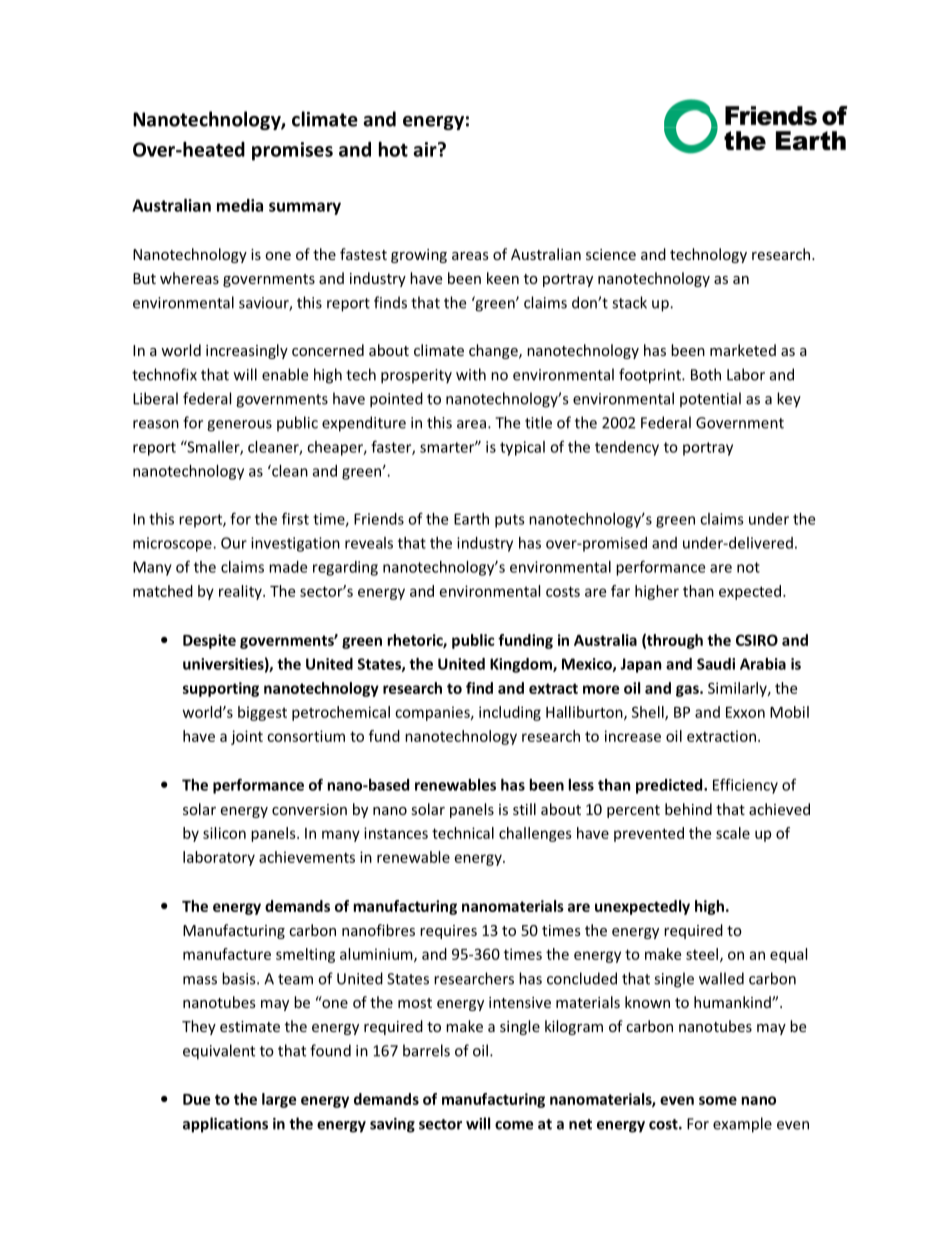  I want to click on come, so click(514, 1125).
